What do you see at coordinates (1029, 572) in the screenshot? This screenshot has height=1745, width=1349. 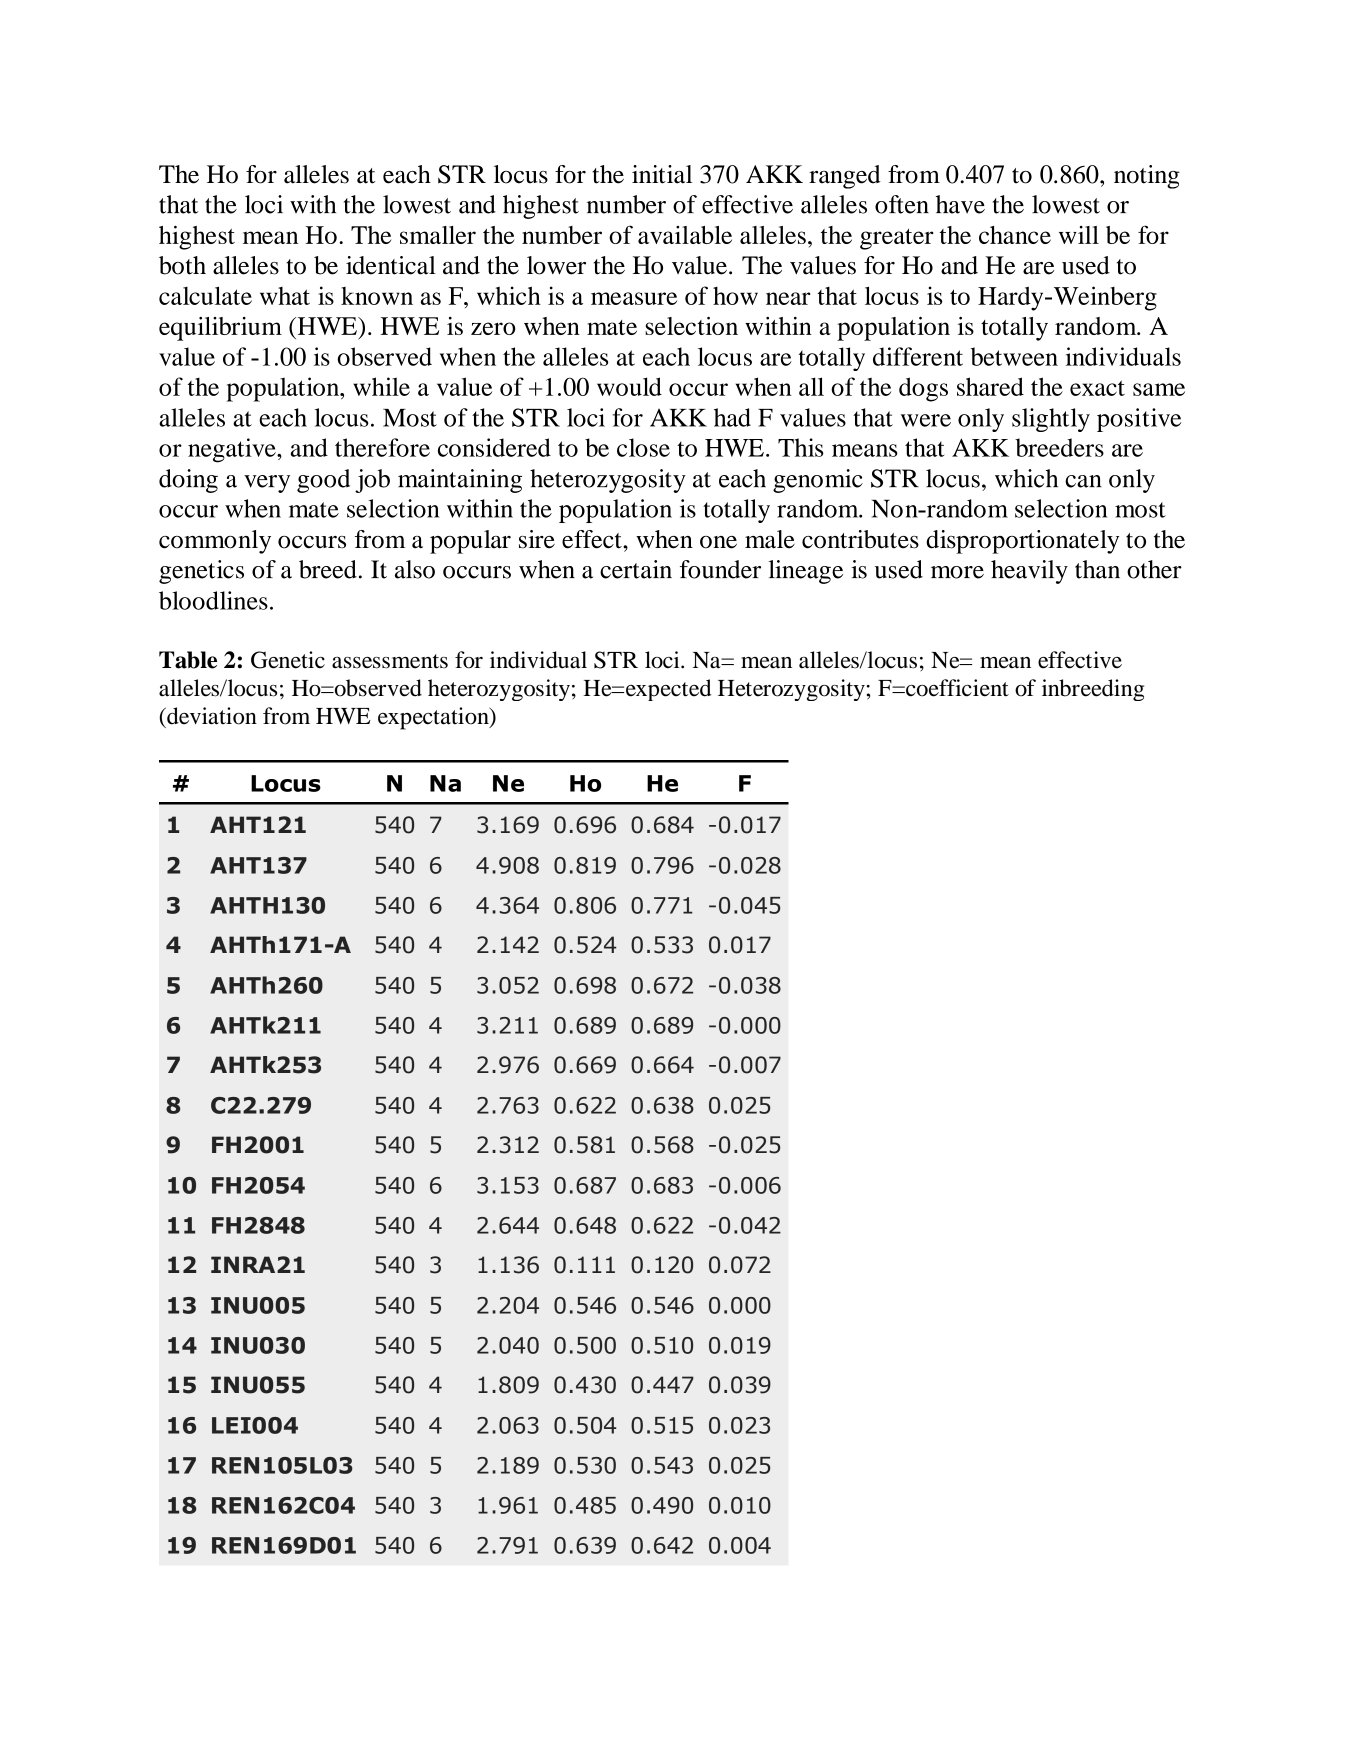 I see `heavily` at bounding box center [1029, 572].
